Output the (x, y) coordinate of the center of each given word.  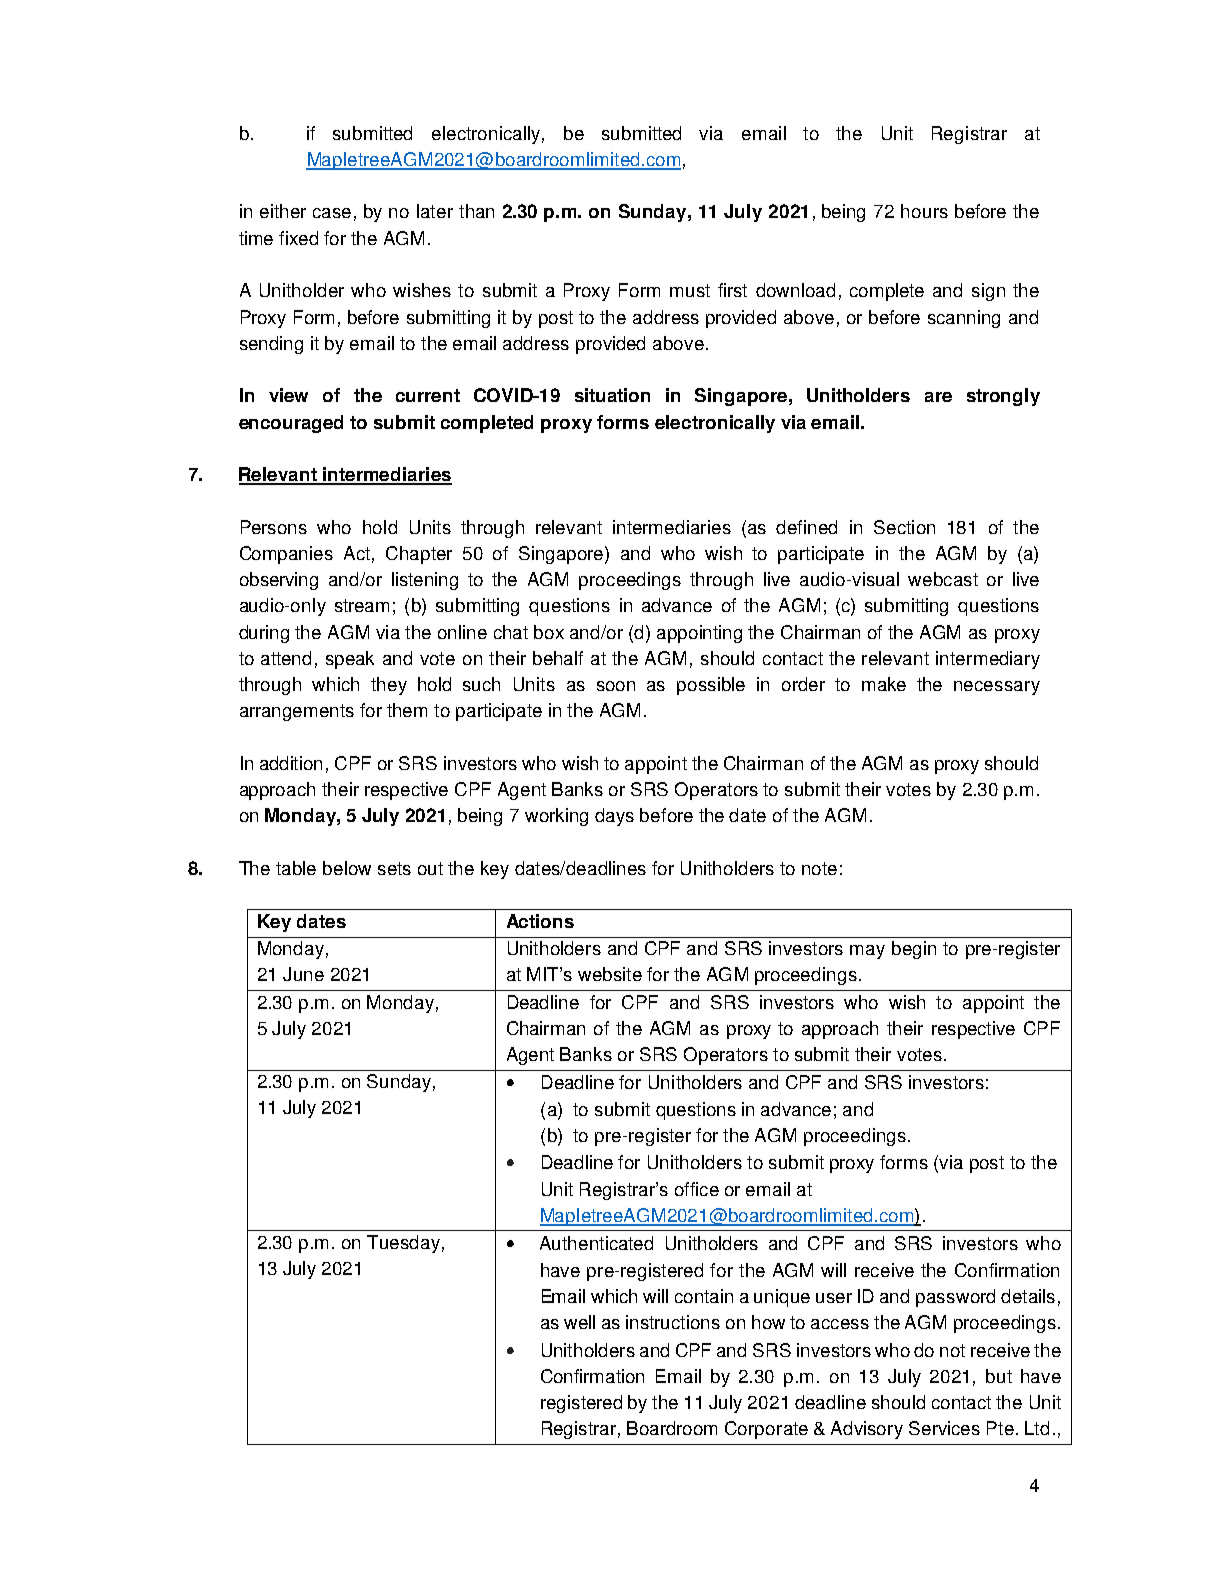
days (614, 817)
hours (924, 211)
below (347, 868)
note (819, 868)
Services (944, 1428)
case (332, 213)
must (690, 290)
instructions (673, 1322)
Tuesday (403, 1244)
